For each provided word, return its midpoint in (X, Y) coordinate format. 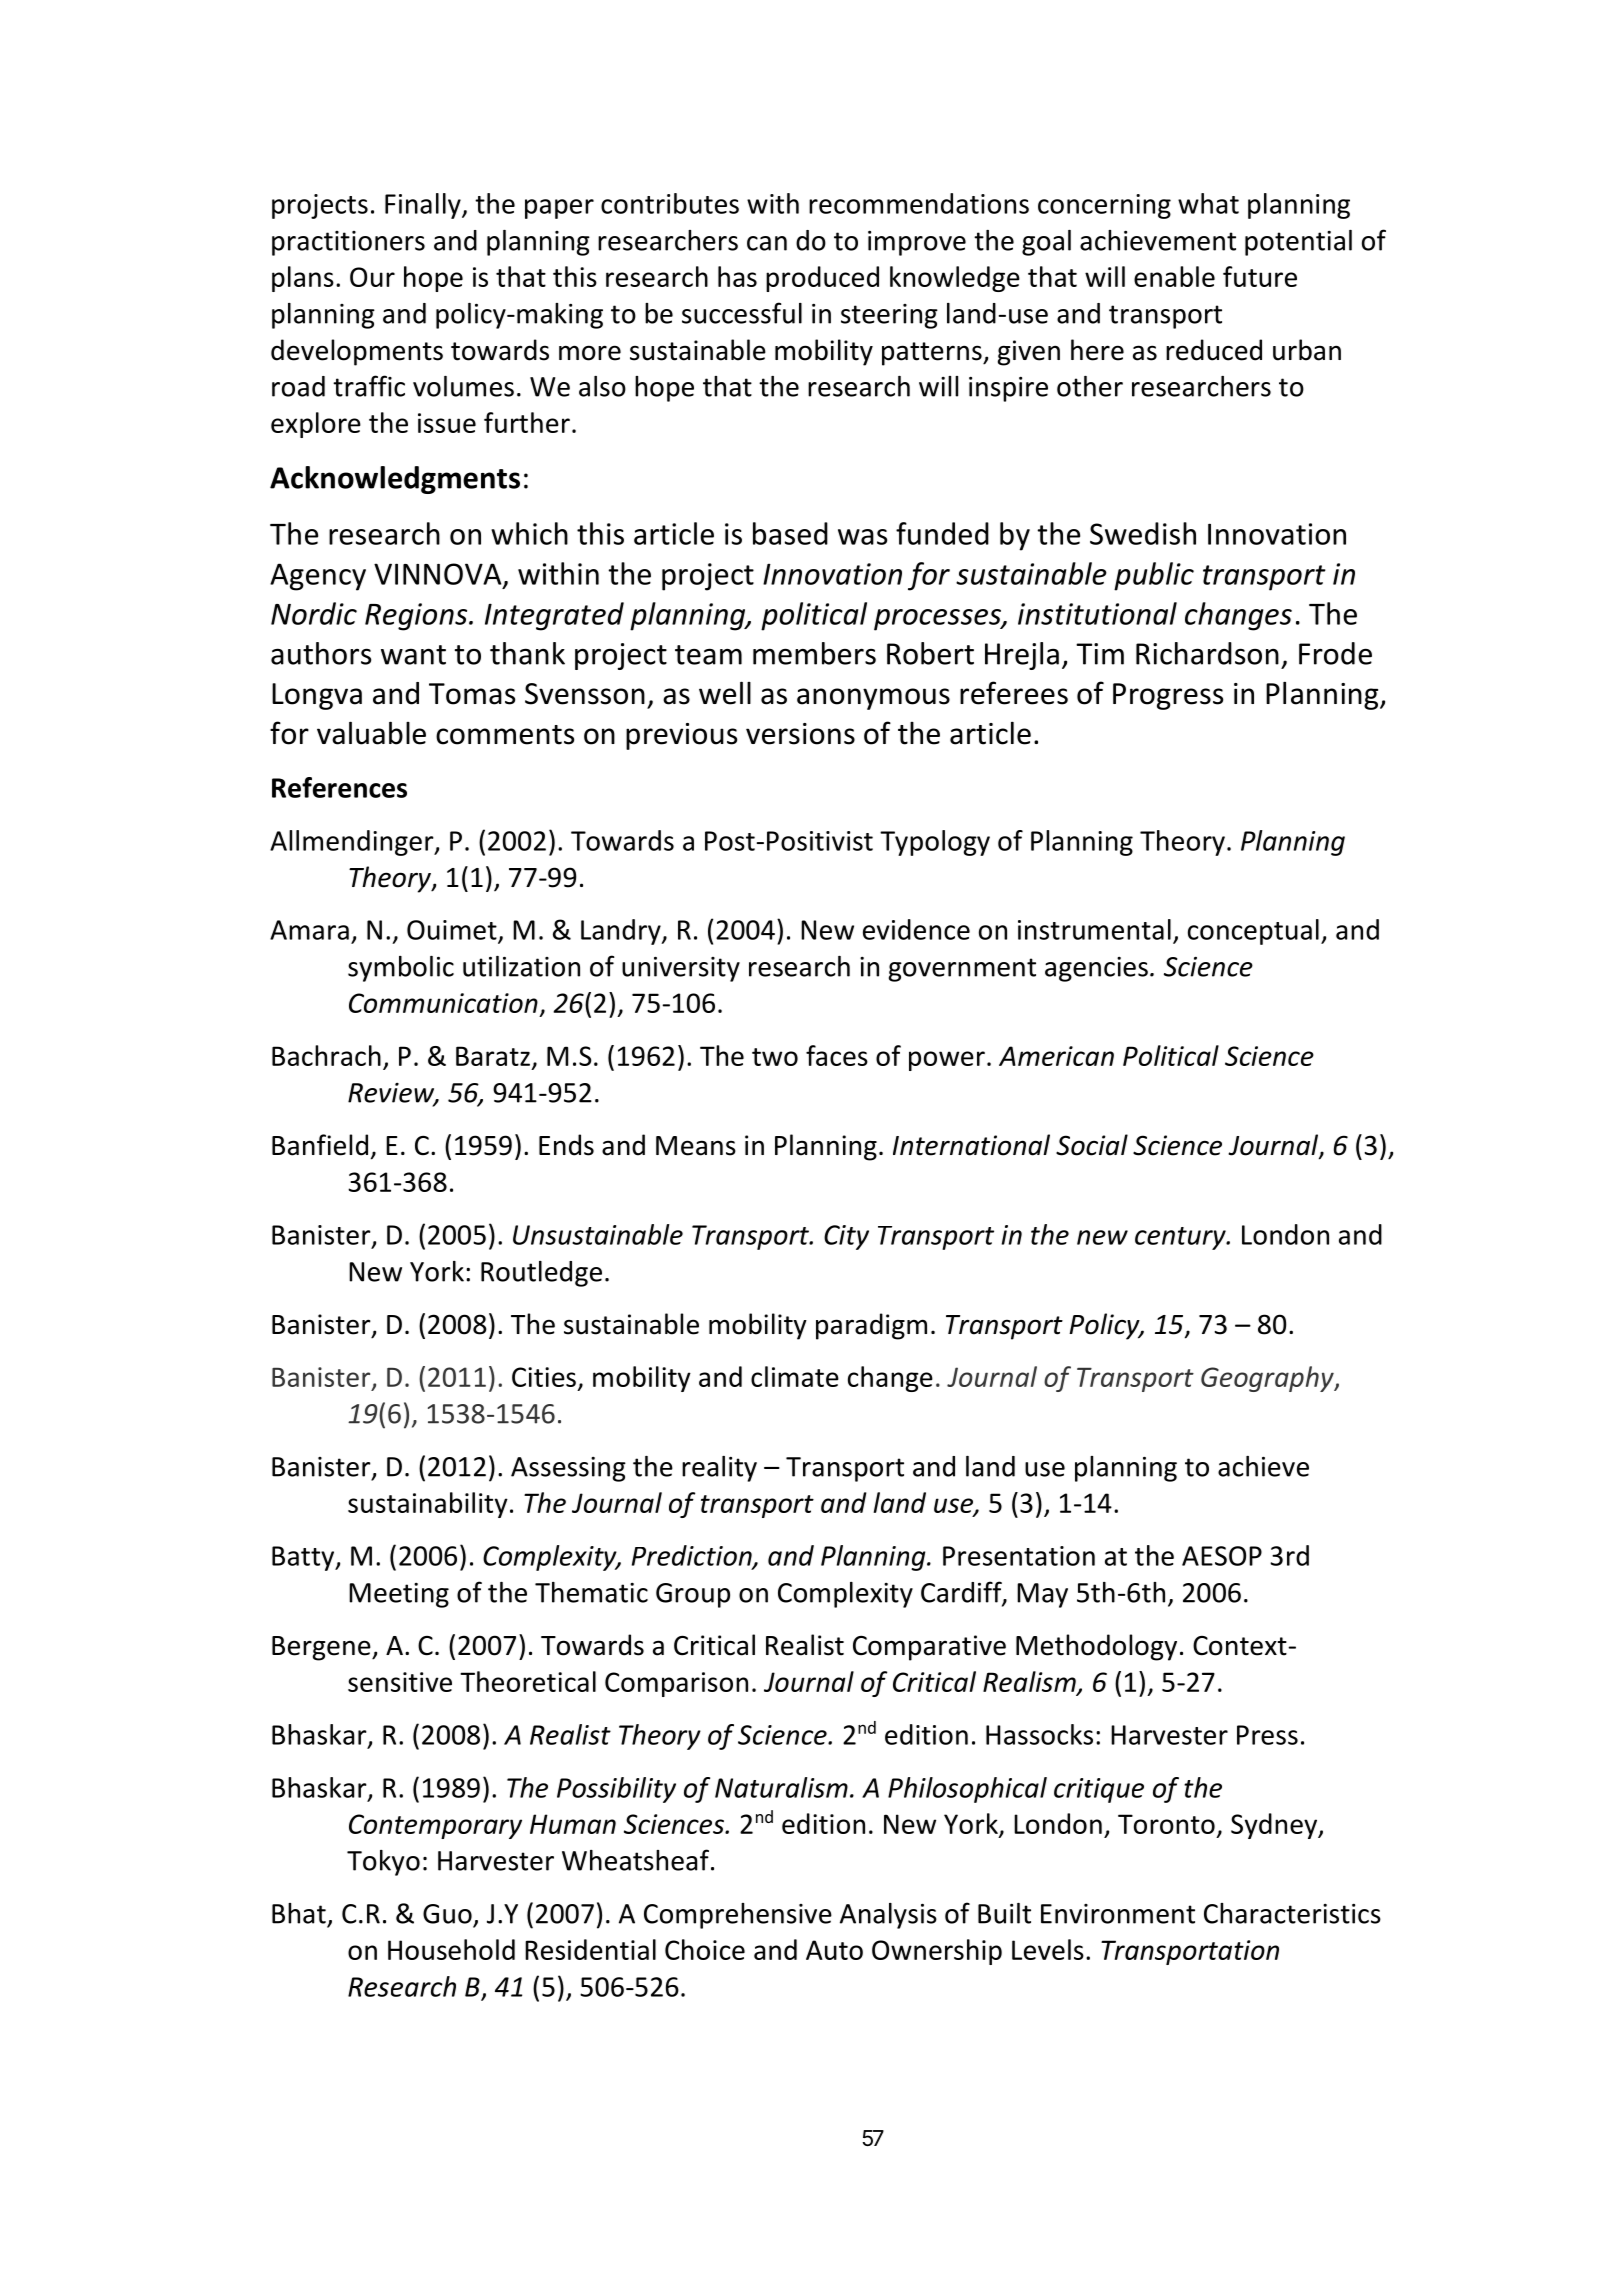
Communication (443, 1003)
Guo (447, 1914)
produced (822, 279)
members (814, 653)
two (775, 1057)
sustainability (428, 1505)
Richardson (1207, 653)
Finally (424, 206)
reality (719, 1469)
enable (1174, 276)
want (413, 655)
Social (1092, 1145)
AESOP (1222, 1556)
